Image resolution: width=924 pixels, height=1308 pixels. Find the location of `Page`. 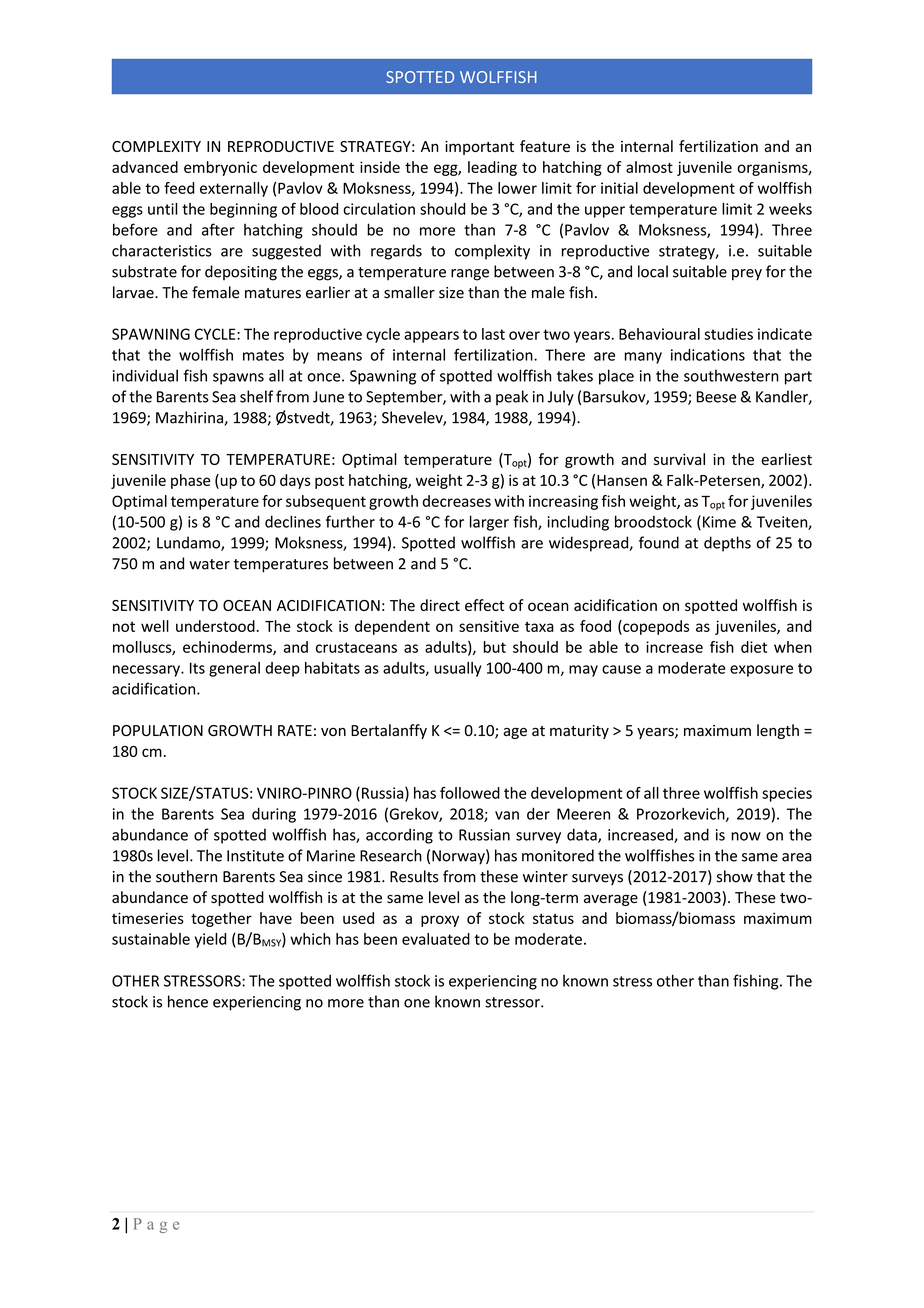

Page is located at coordinates (156, 1225).
